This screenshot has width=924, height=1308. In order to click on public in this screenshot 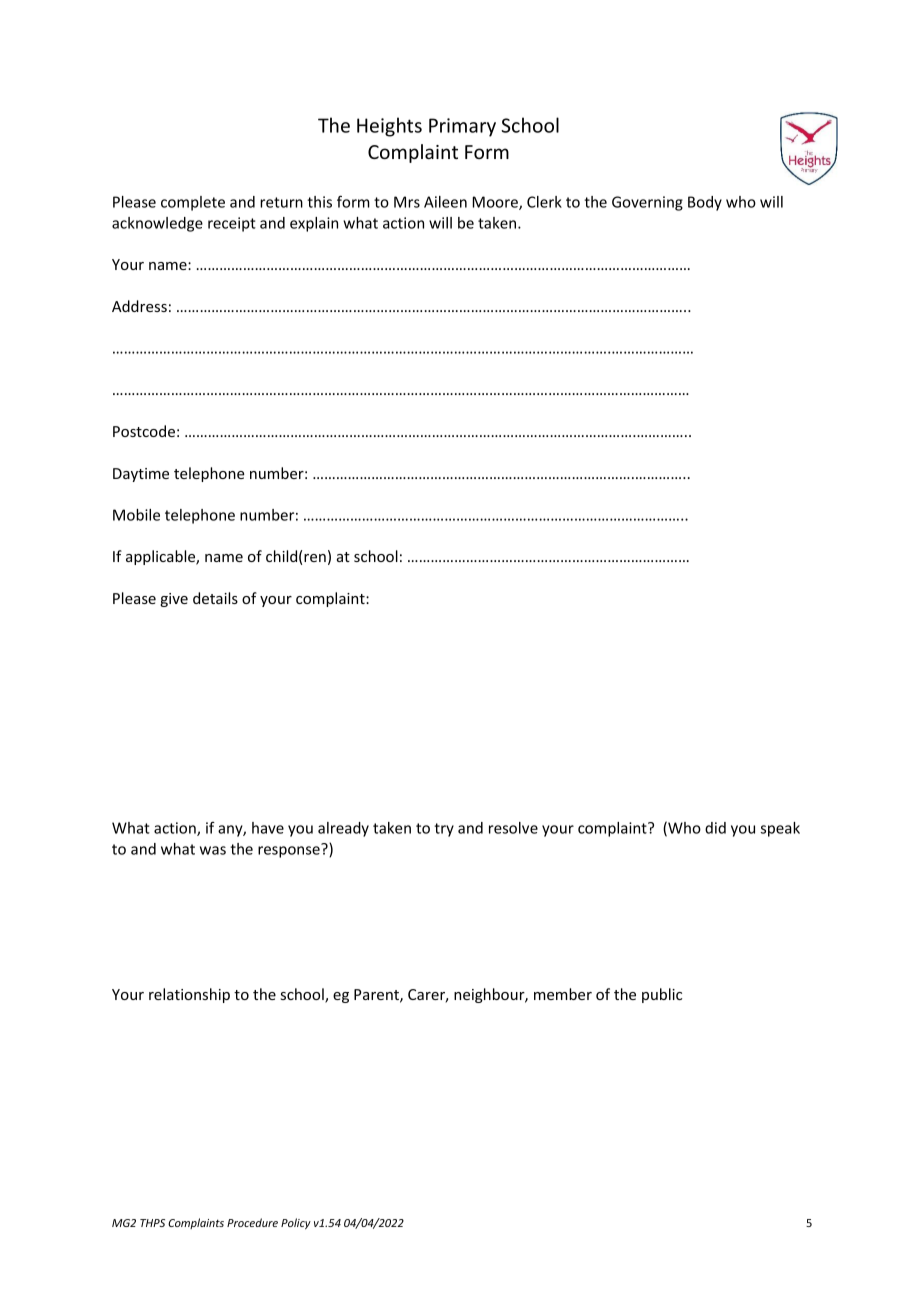, I will do `click(662, 995)`.
